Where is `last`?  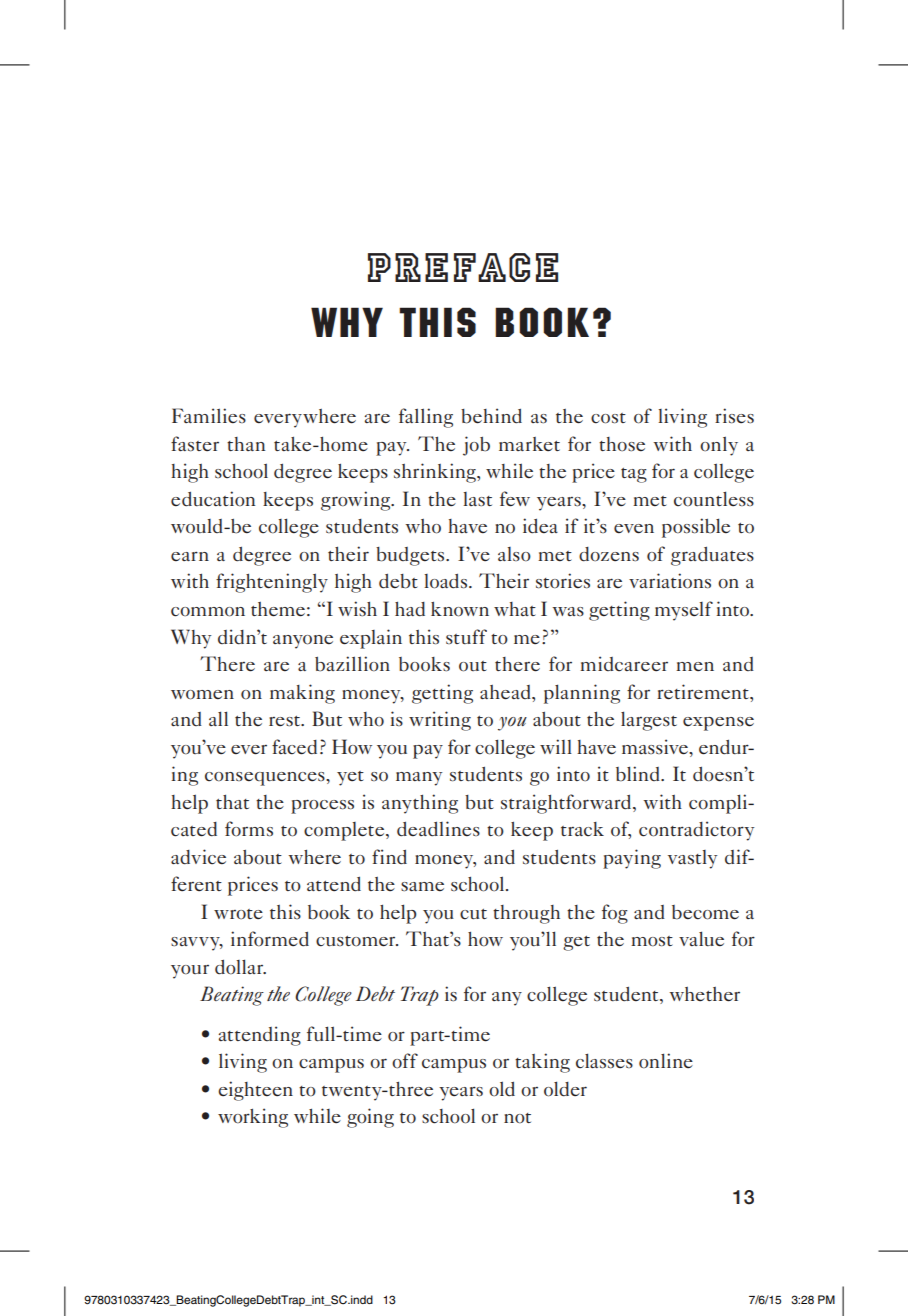 last is located at coordinates (477, 499).
